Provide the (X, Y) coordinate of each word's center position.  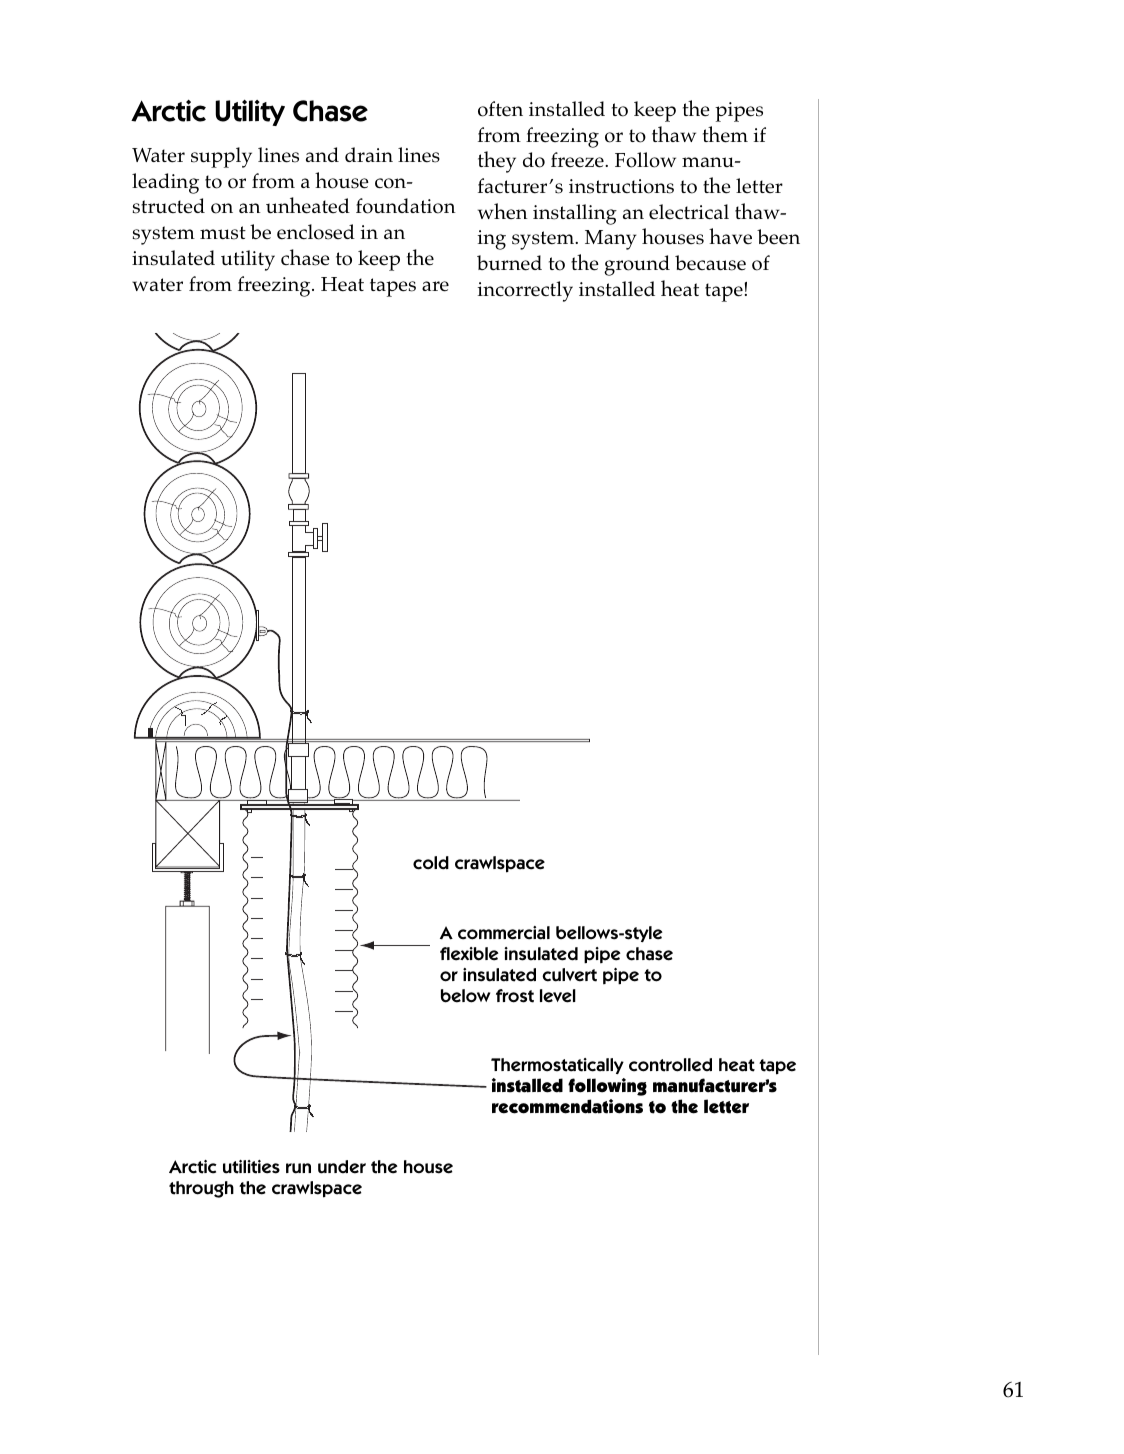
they (497, 162)
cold (431, 863)
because (710, 263)
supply (221, 157)
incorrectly (525, 291)
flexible (469, 954)
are (435, 286)
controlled (670, 1065)
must (223, 233)
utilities (251, 1167)
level (558, 996)
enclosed (316, 232)
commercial (504, 933)
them (725, 134)
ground (637, 265)
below (465, 996)
